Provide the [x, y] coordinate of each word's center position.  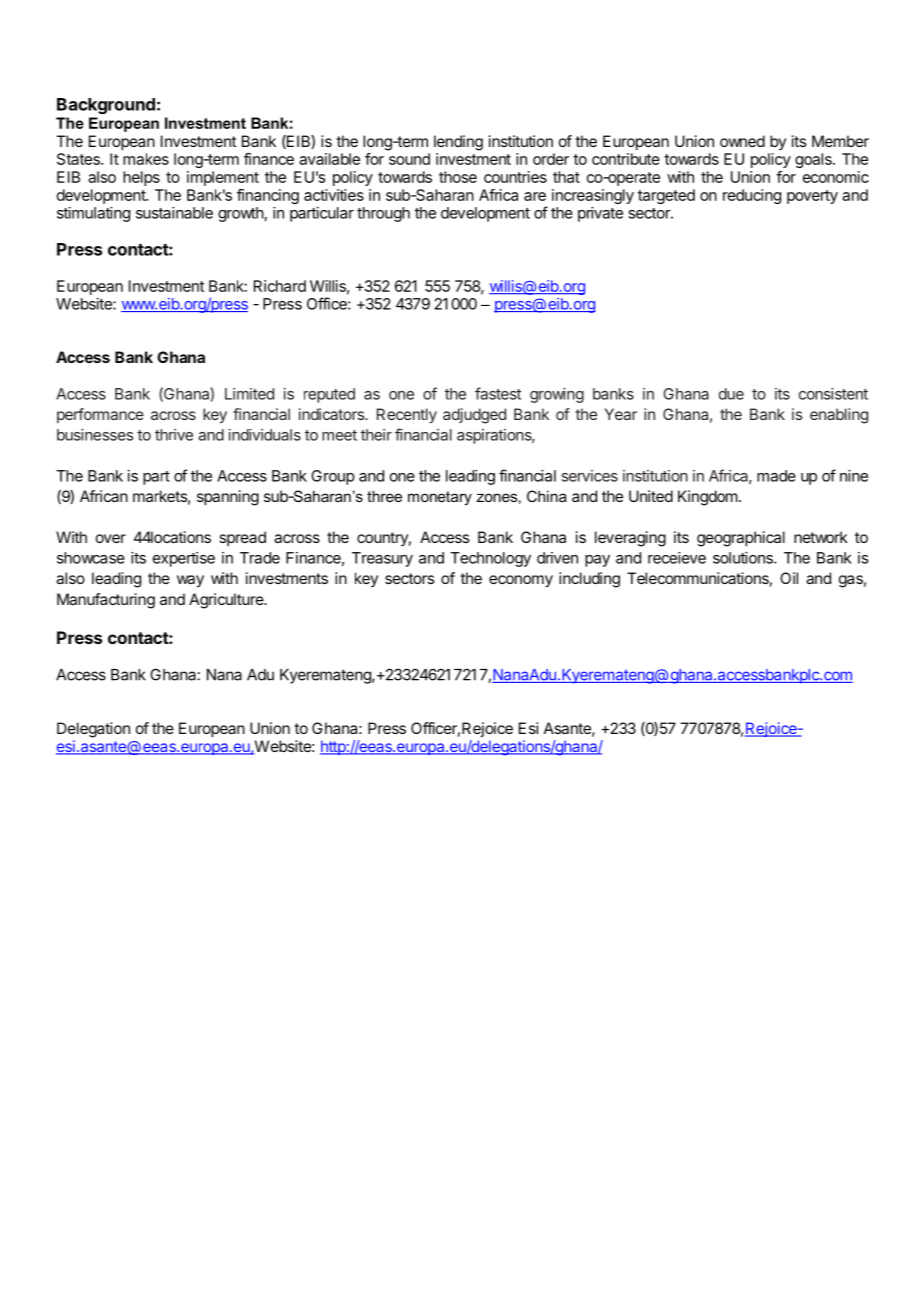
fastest [498, 393]
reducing [752, 196]
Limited [249, 394]
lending [458, 143]
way [190, 581]
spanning [228, 498]
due [731, 394]
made [776, 476]
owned [742, 141]
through [383, 214]
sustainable [174, 213]
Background [106, 106]
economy [521, 581]
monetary [440, 498]
